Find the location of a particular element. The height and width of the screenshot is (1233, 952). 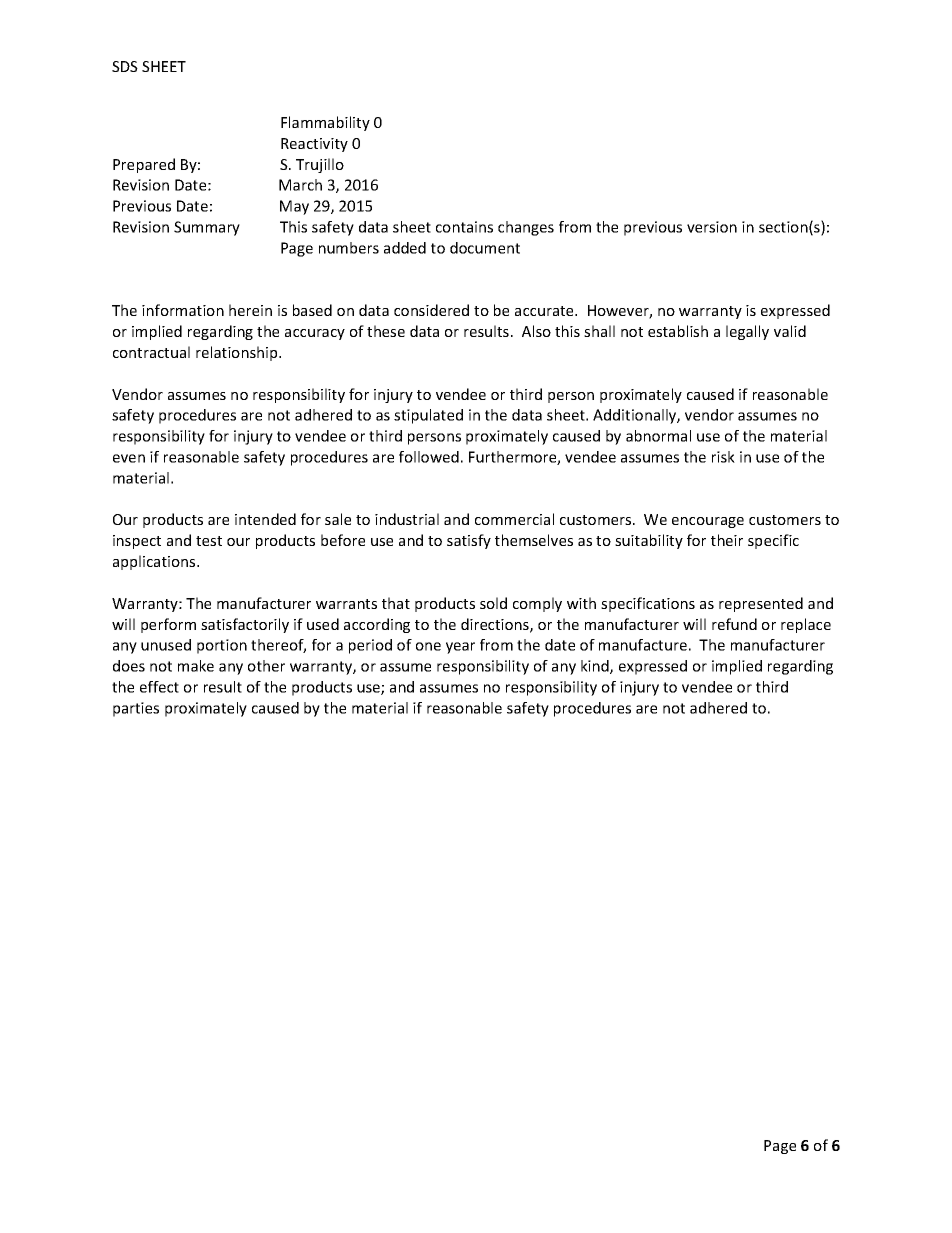

Summary is located at coordinates (207, 228).
